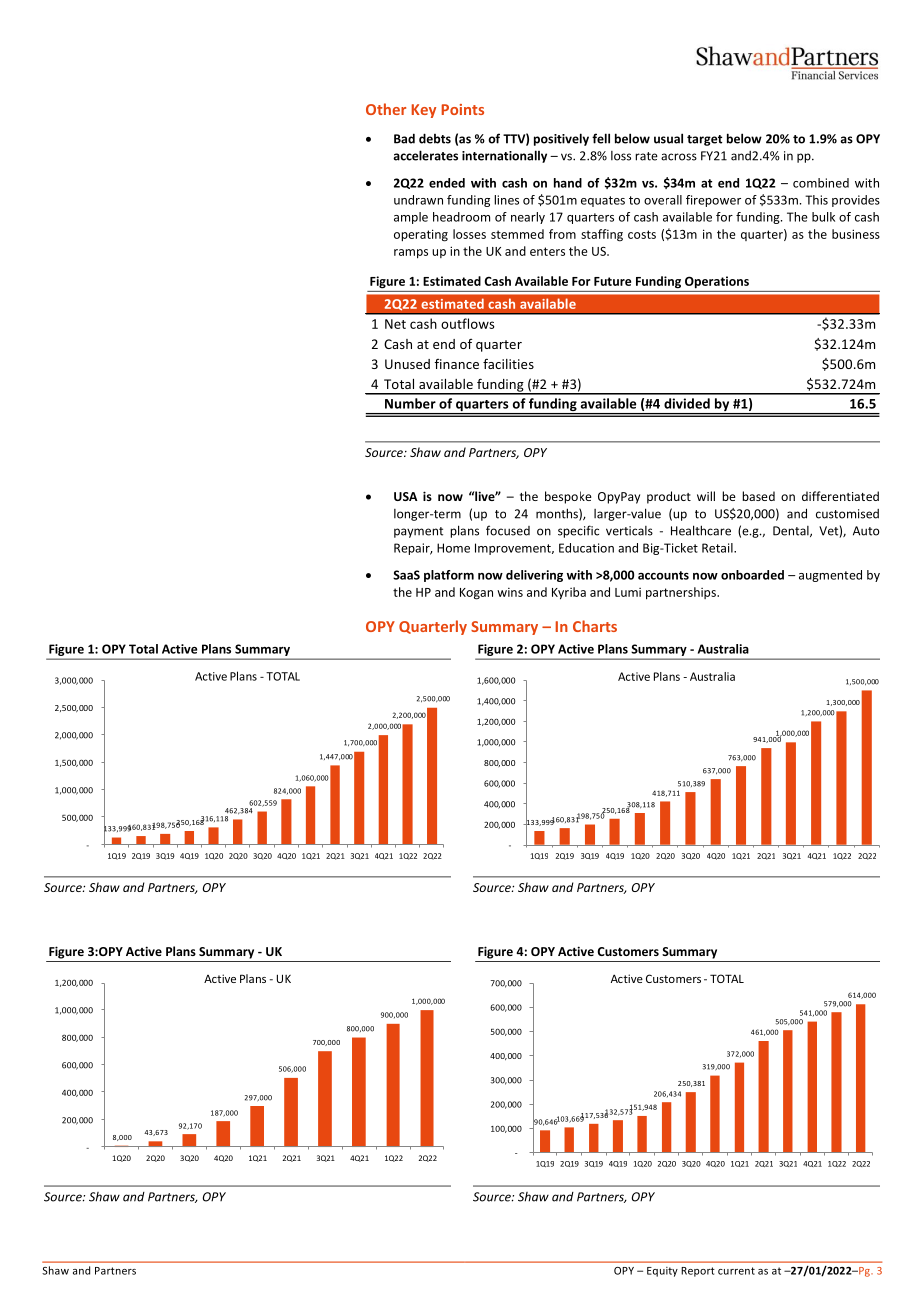  I want to click on fell, so click(601, 138).
